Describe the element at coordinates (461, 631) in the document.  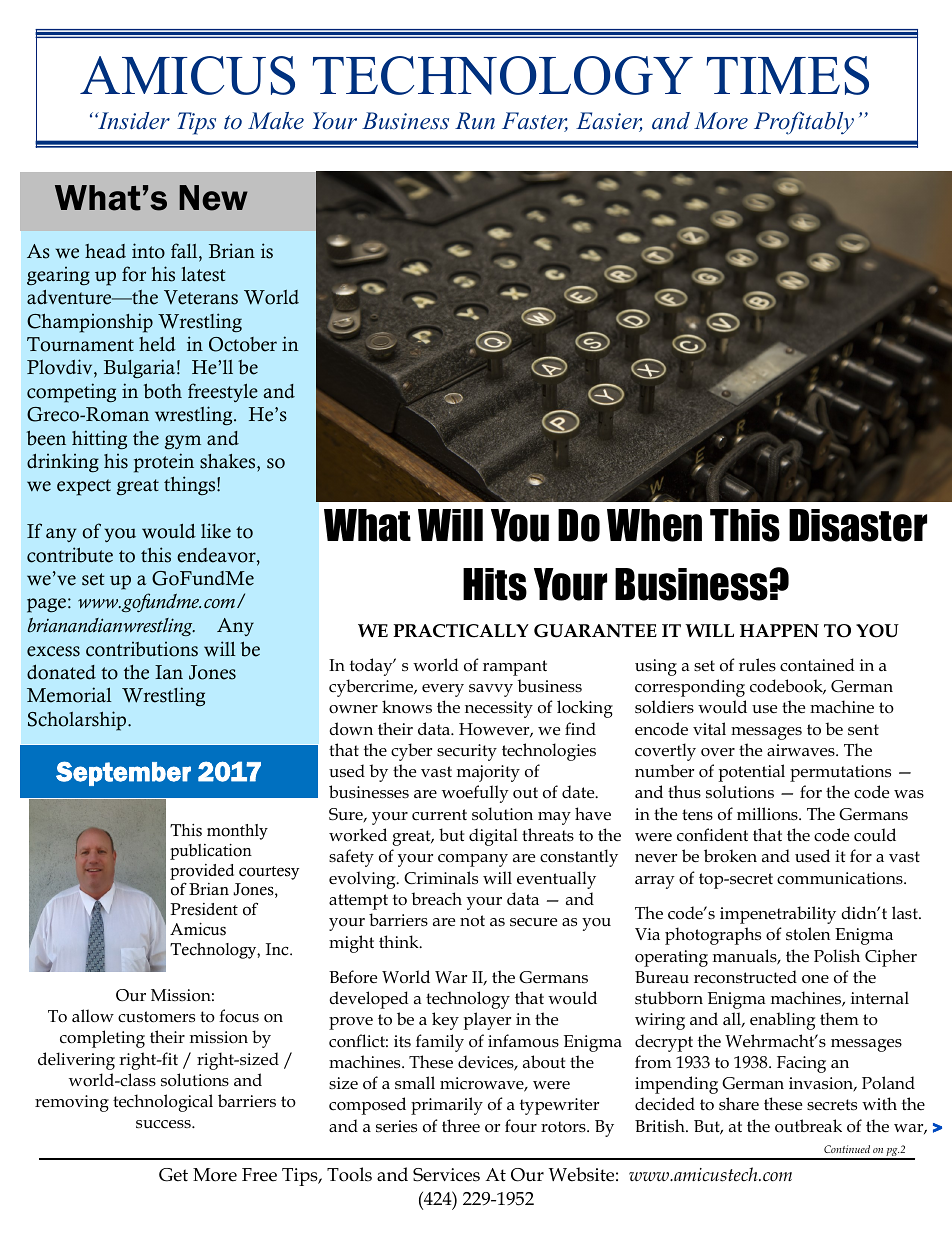
I see `PRACTICALLY` at that location.
